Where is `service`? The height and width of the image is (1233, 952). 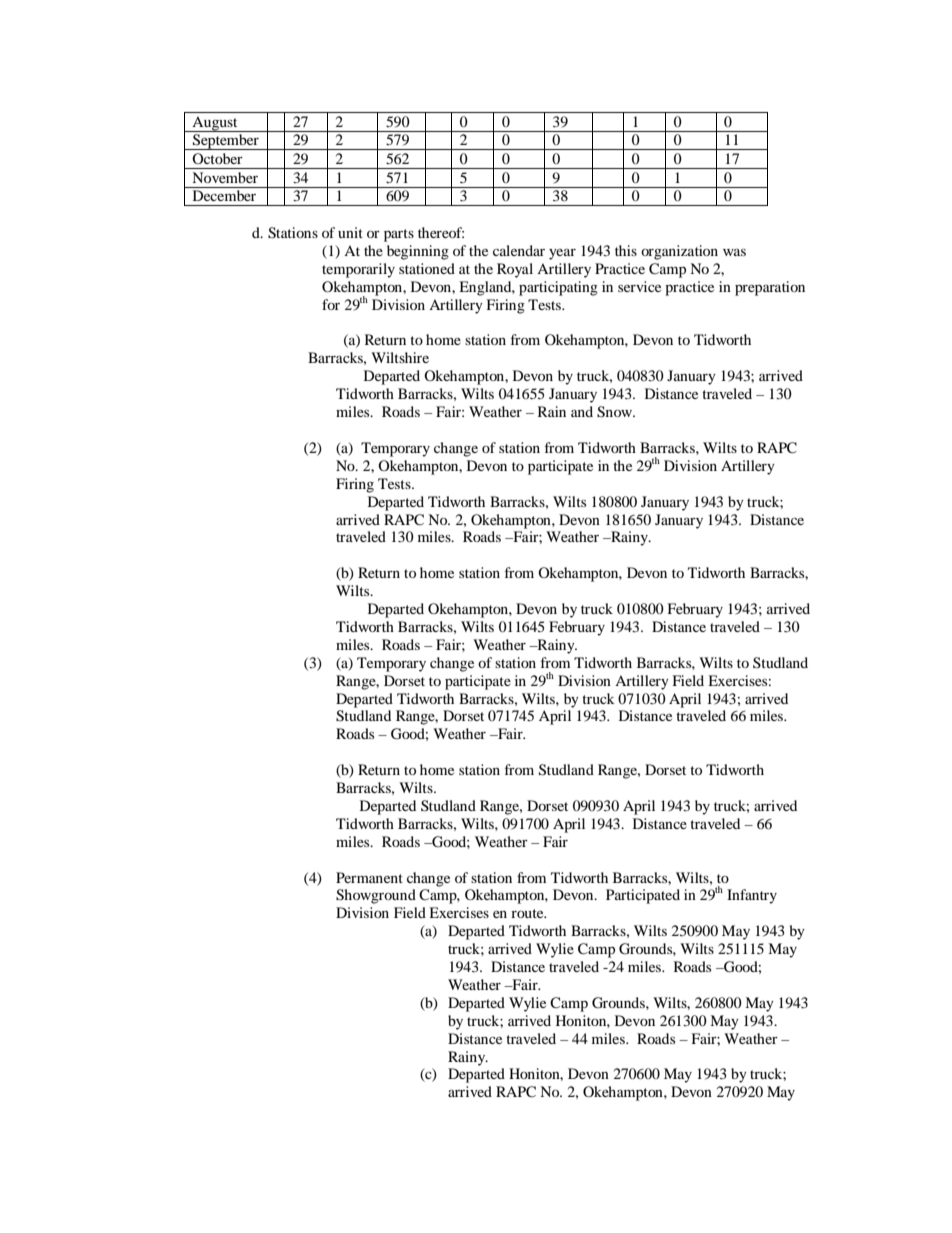
service is located at coordinates (639, 286).
